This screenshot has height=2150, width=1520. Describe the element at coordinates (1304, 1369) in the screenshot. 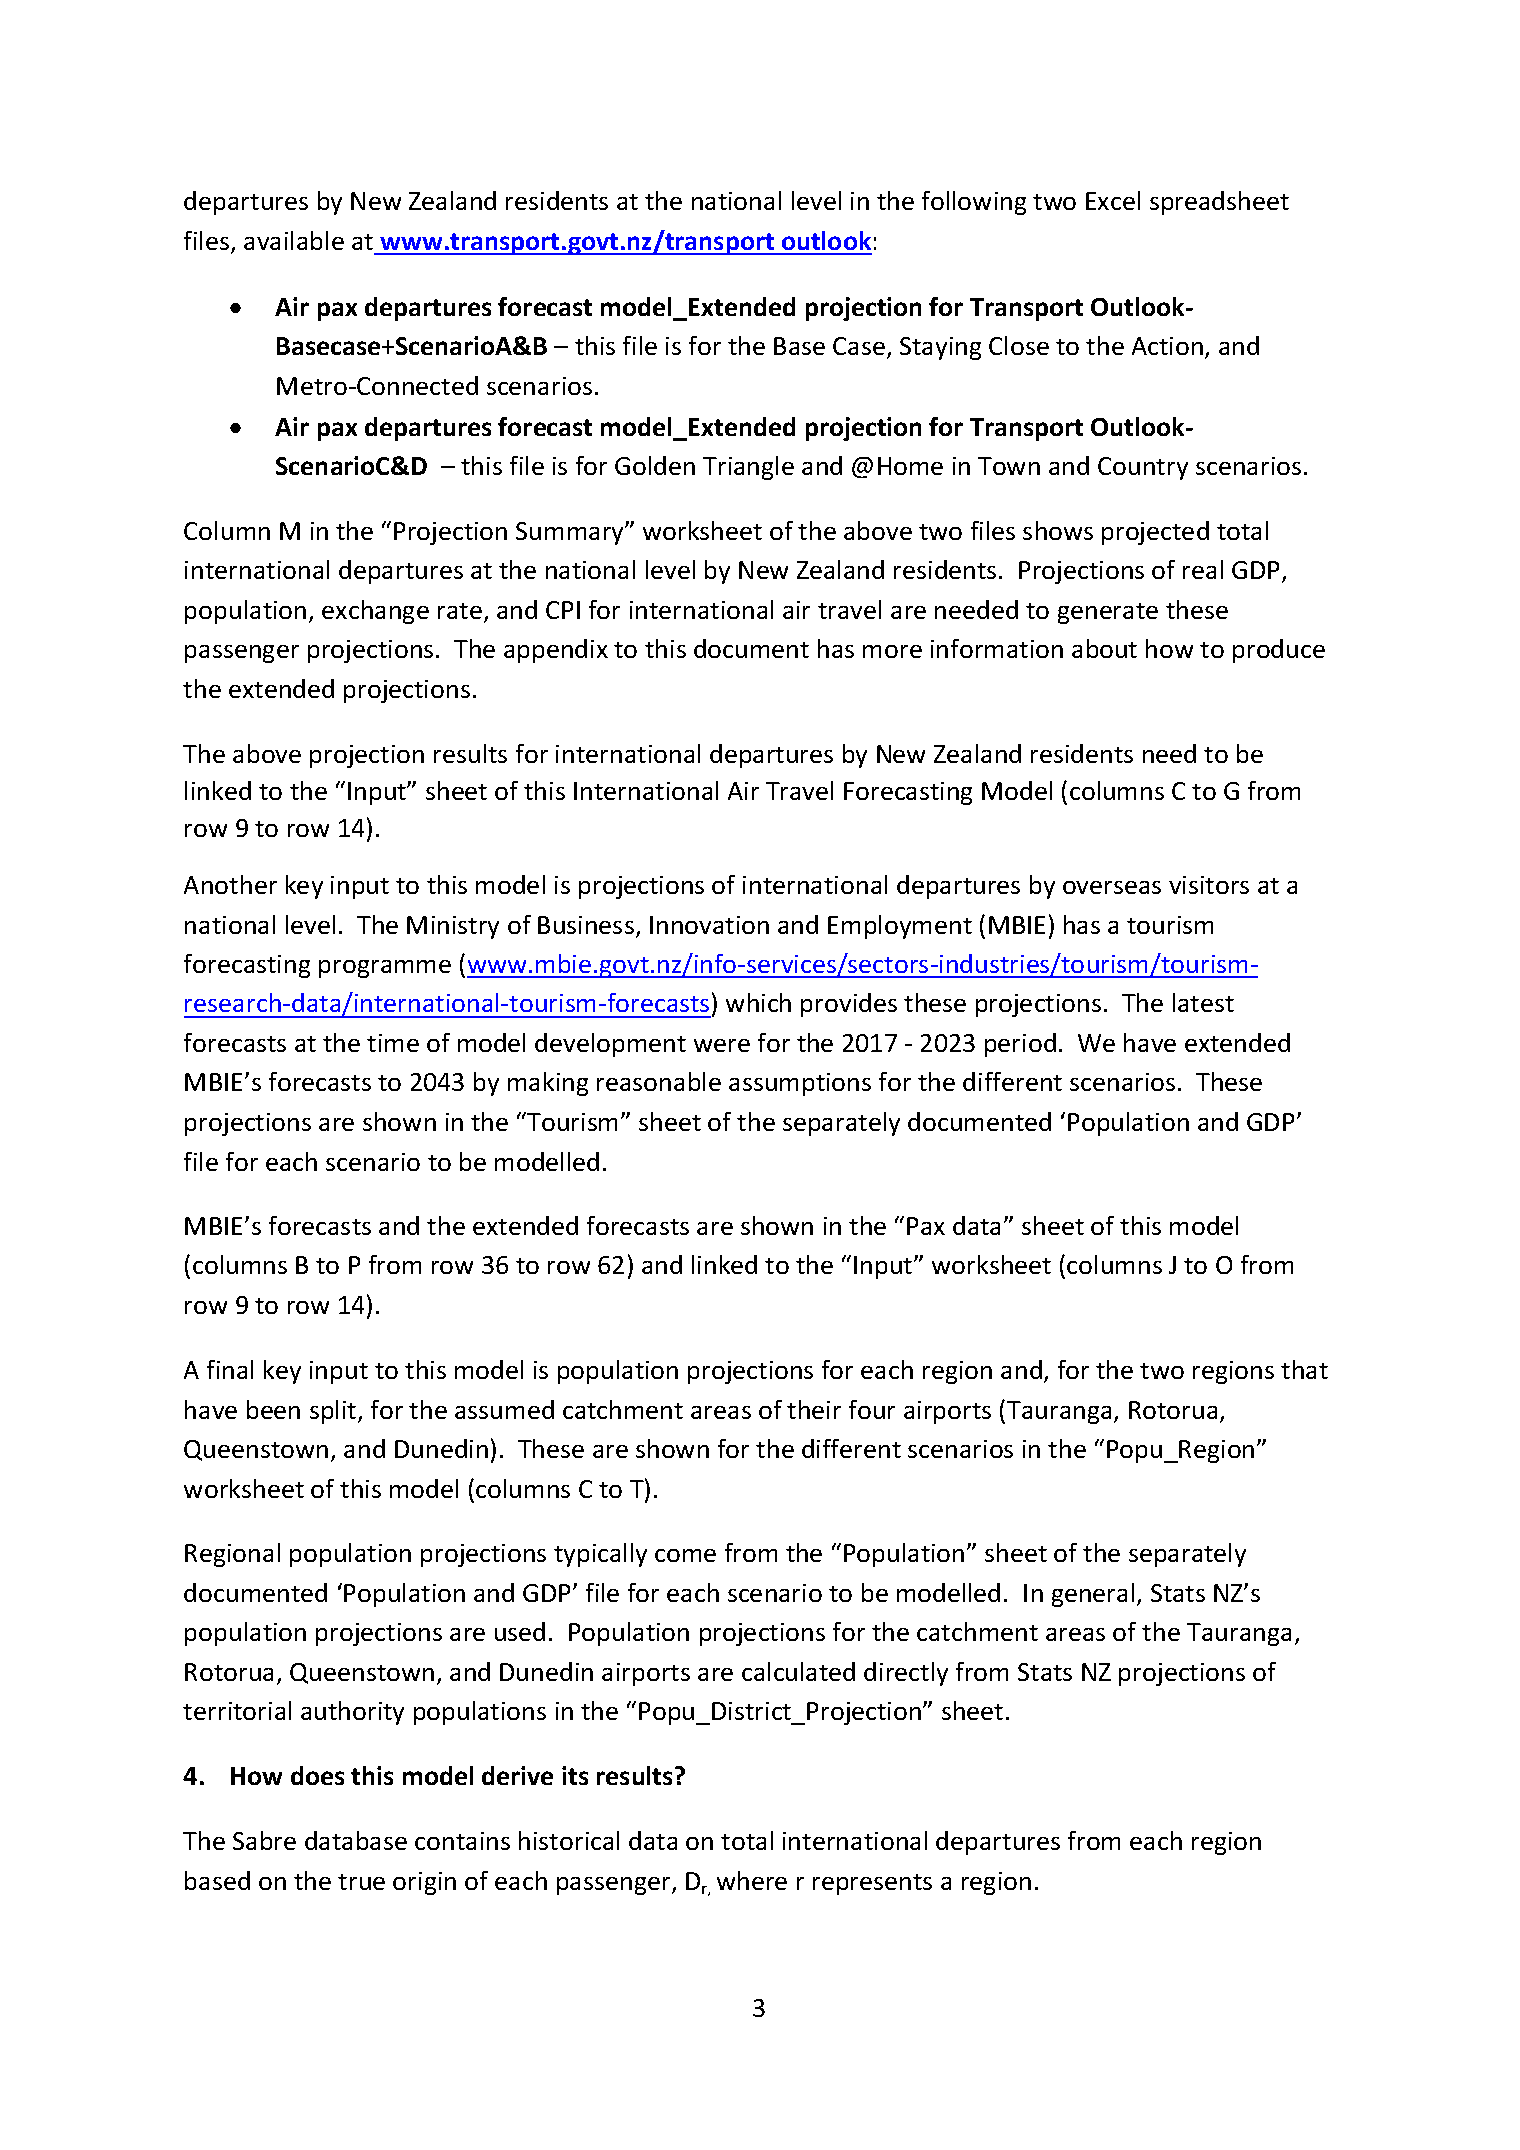

I see `that` at that location.
